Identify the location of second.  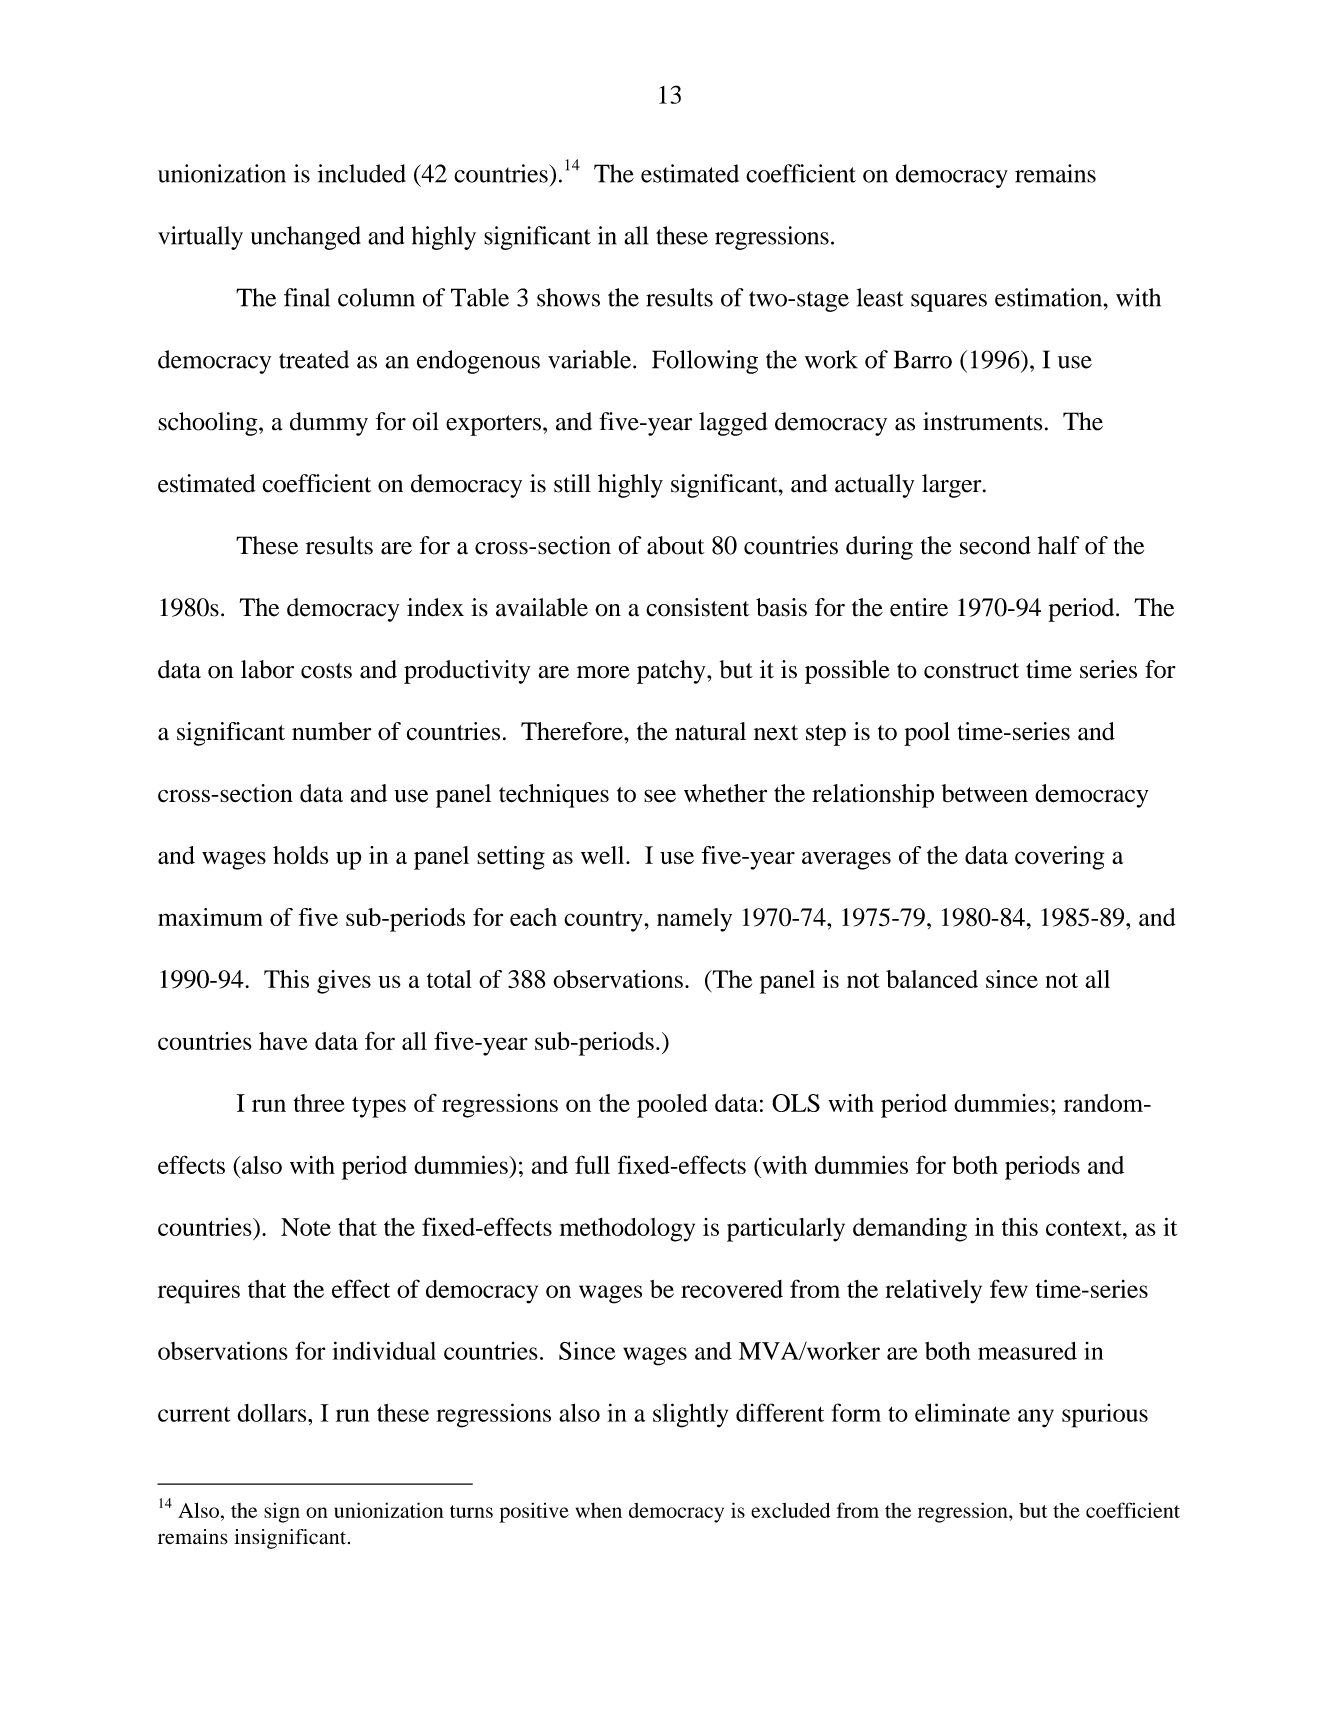
(995, 545).
